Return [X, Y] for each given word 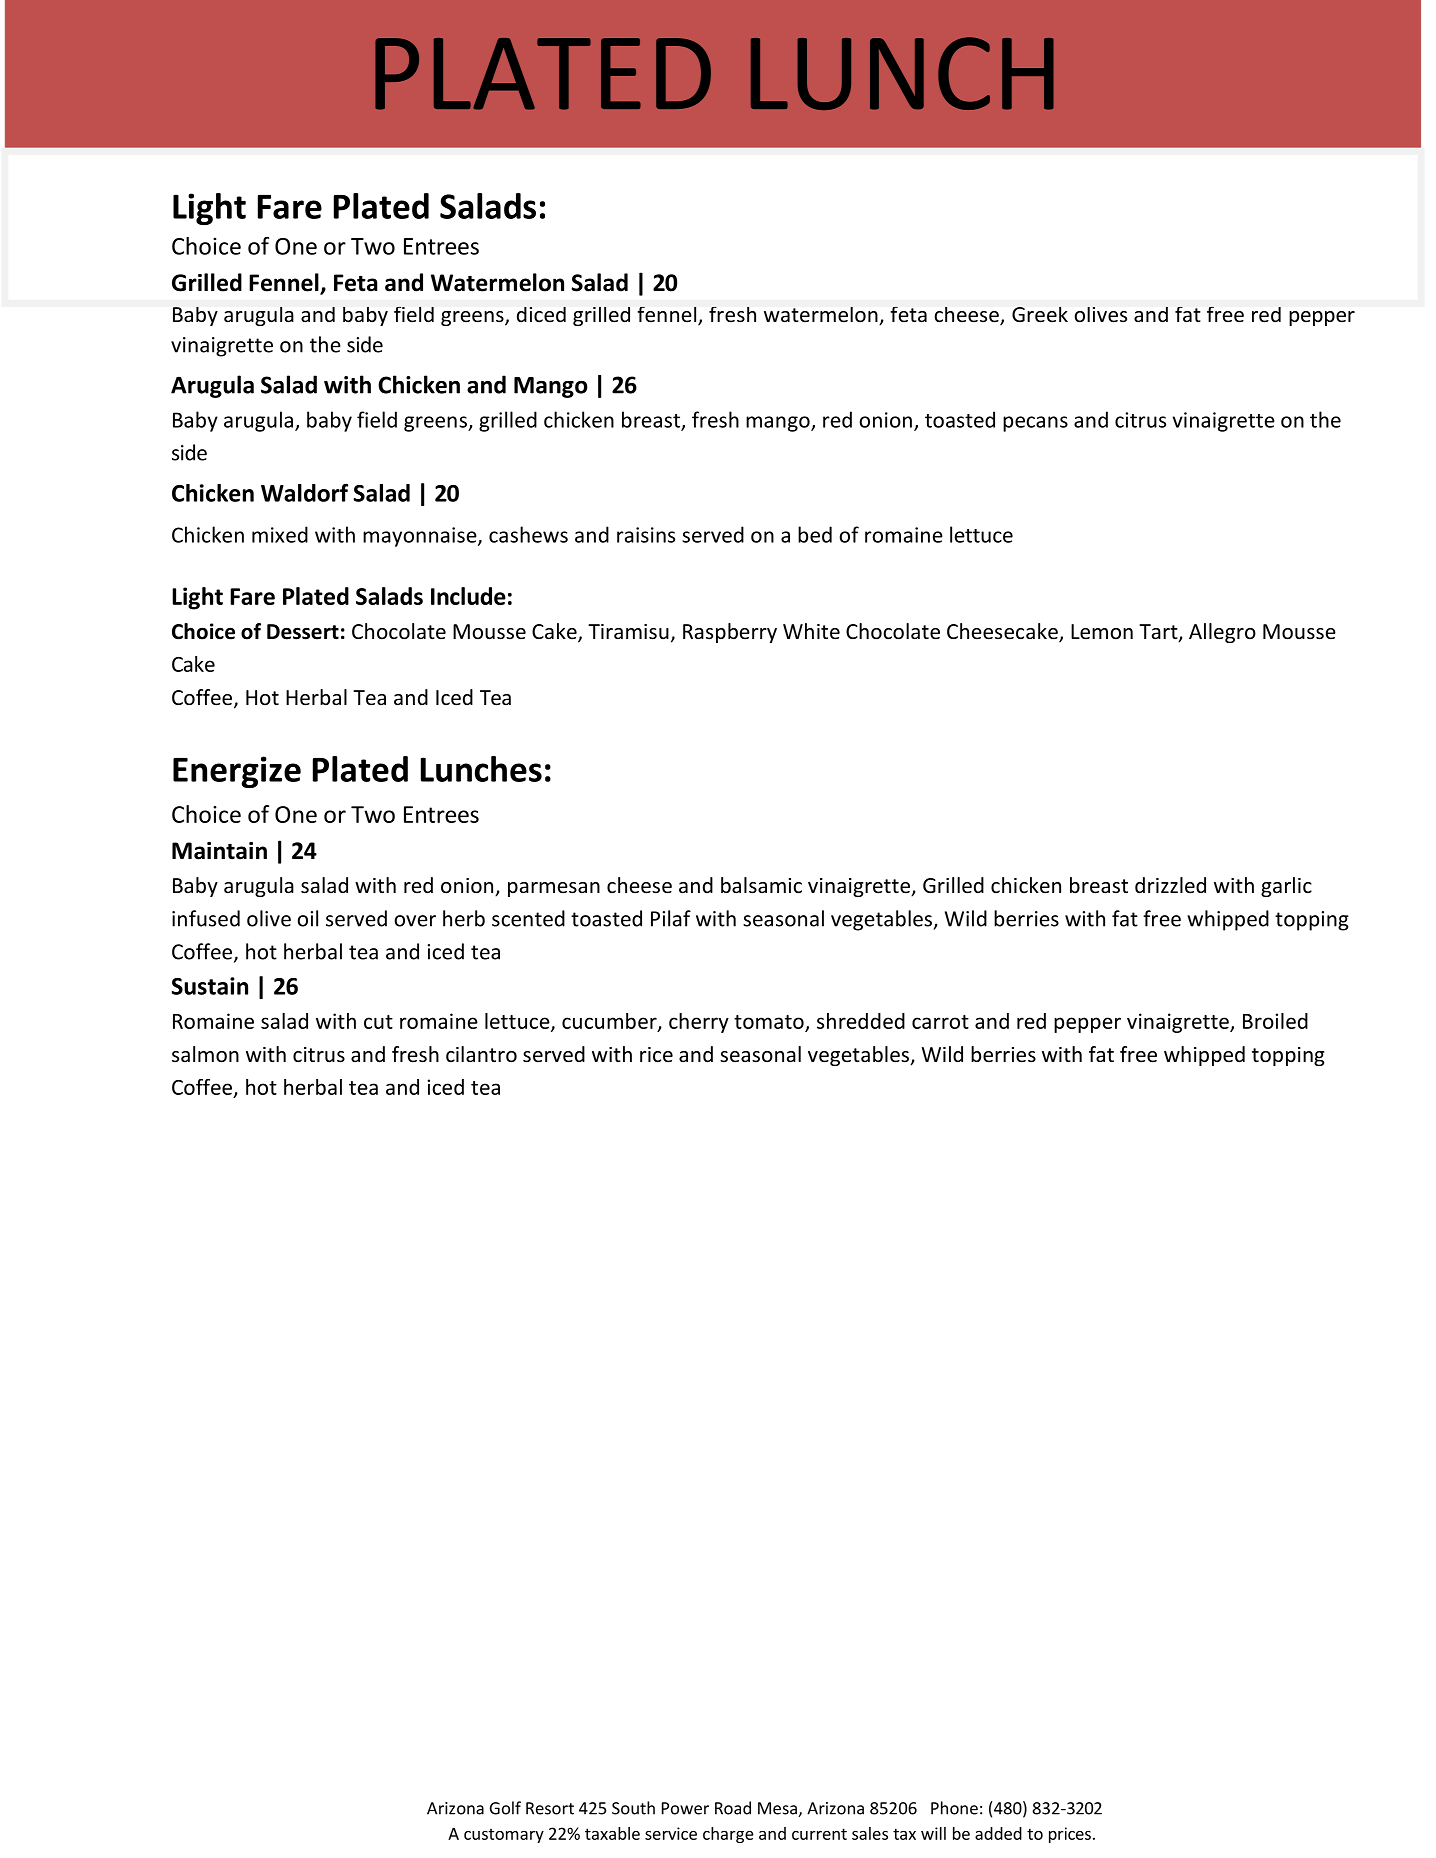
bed [815, 534]
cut [378, 1022]
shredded [861, 1021]
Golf [505, 1808]
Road [733, 1808]
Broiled [1275, 1021]
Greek [1040, 314]
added [998, 1833]
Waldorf [304, 493]
